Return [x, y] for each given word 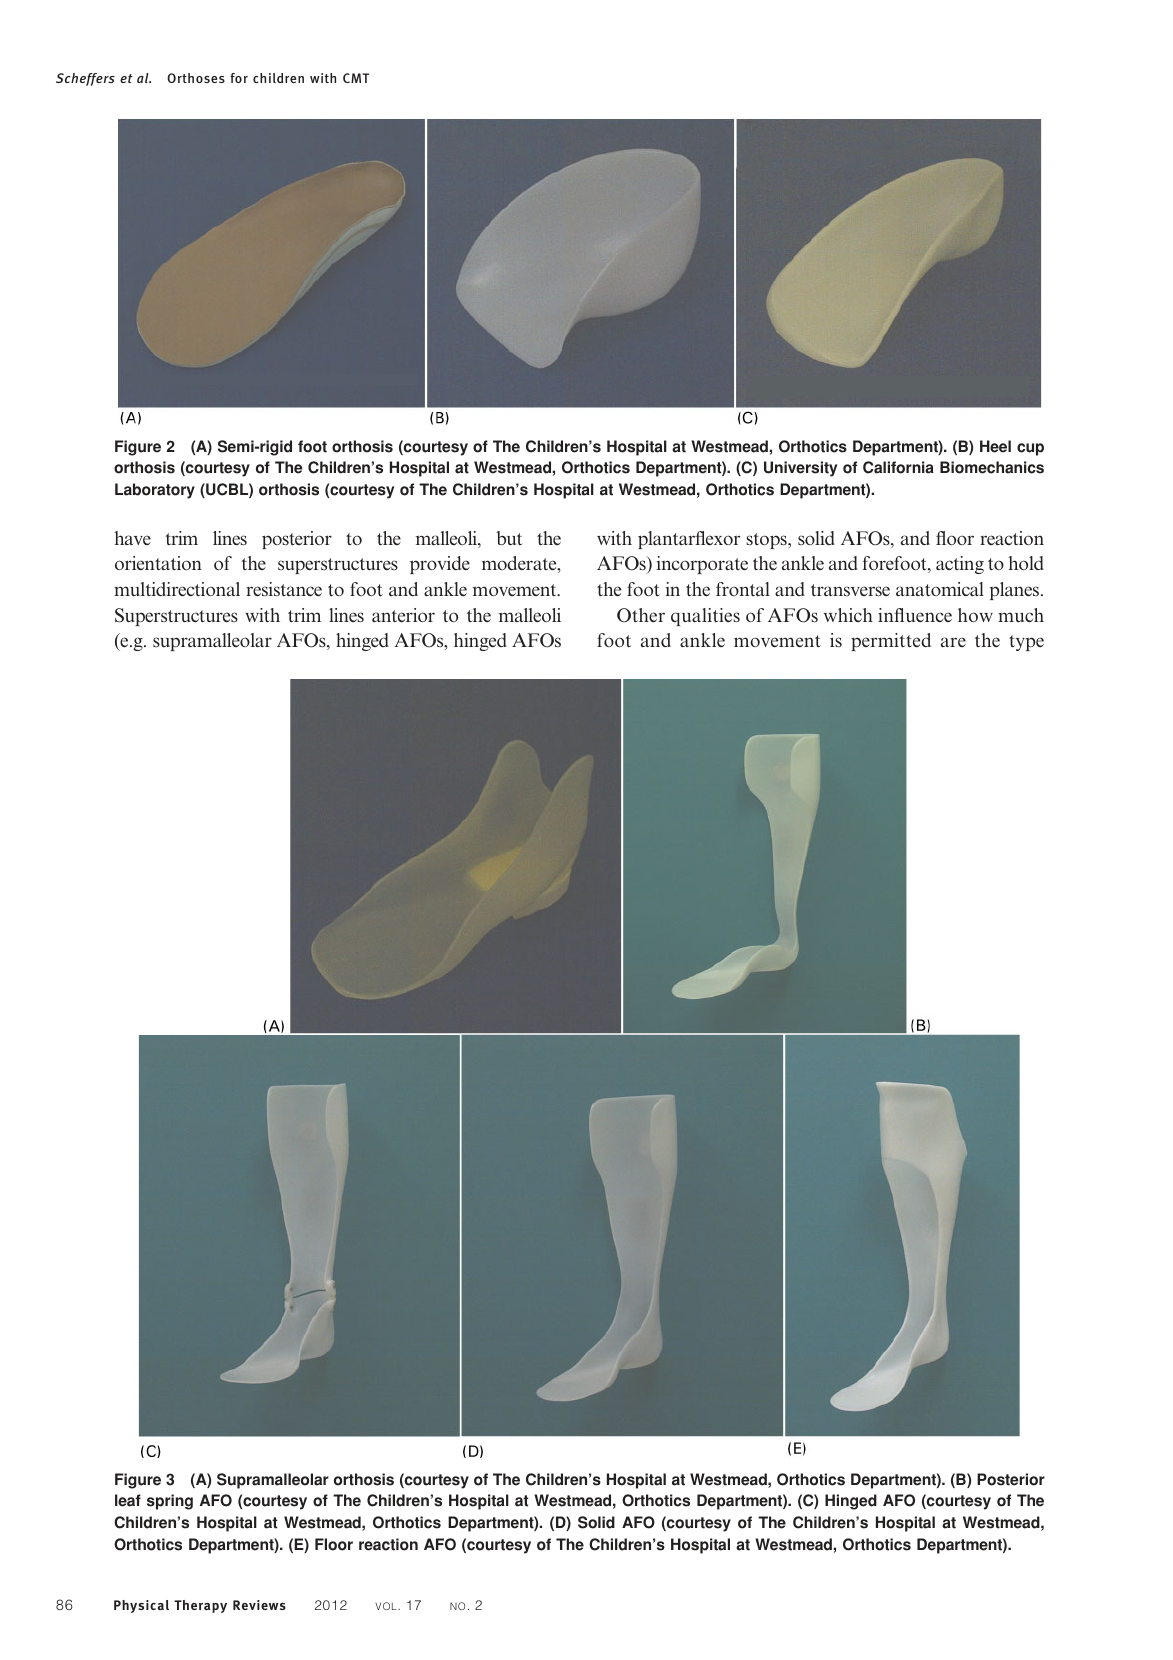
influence [915, 615]
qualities [705, 617]
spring [170, 1502]
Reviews [259, 1605]
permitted [891, 642]
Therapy [200, 1606]
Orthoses [196, 78]
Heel [995, 446]
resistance [284, 589]
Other [641, 615]
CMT [356, 78]
